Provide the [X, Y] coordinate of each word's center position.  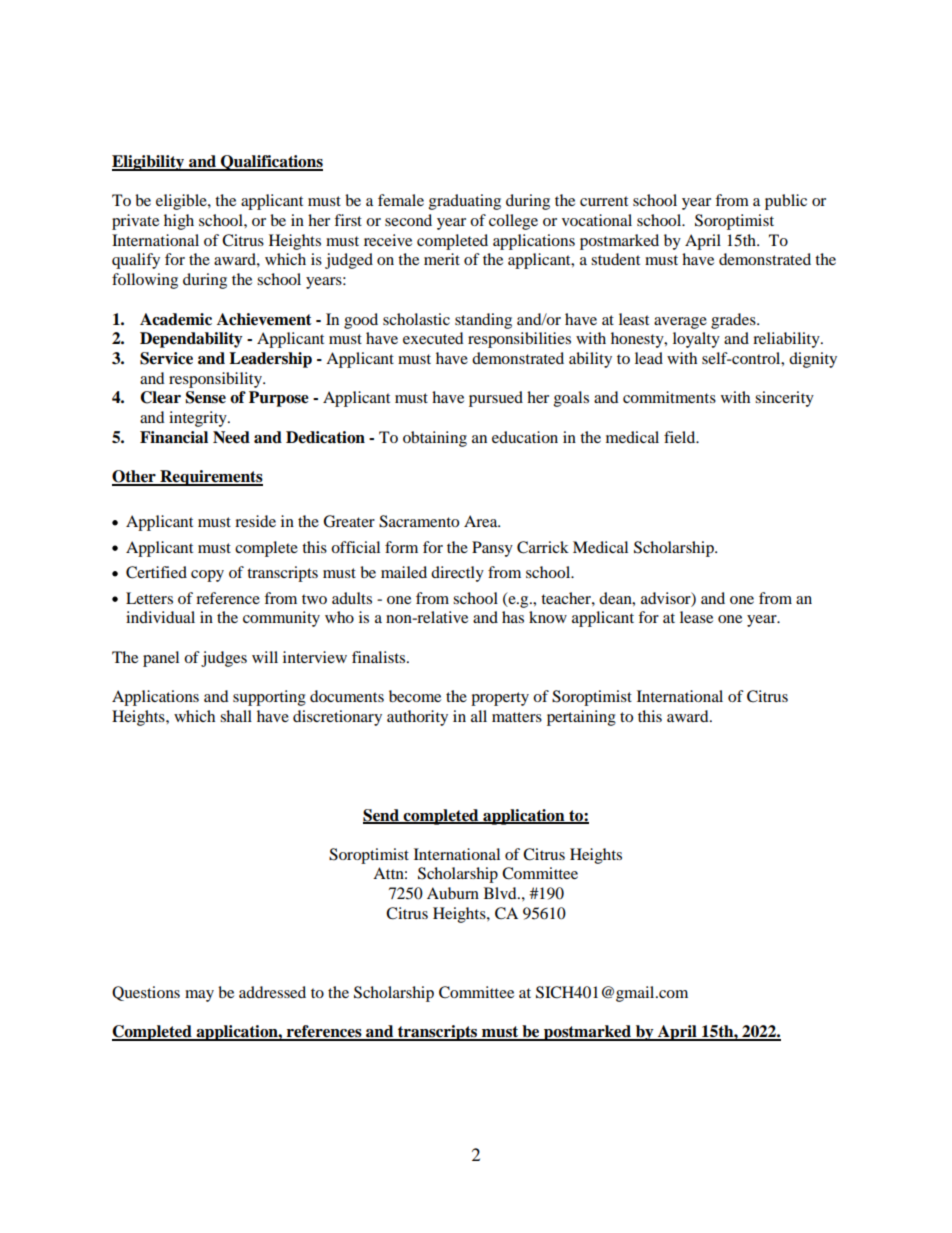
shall [236, 716]
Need [231, 437]
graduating [465, 202]
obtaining [435, 439]
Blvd [501, 893]
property [500, 699]
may [199, 996]
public [786, 202]
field [681, 437]
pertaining [581, 718]
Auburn [453, 893]
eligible [182, 202]
